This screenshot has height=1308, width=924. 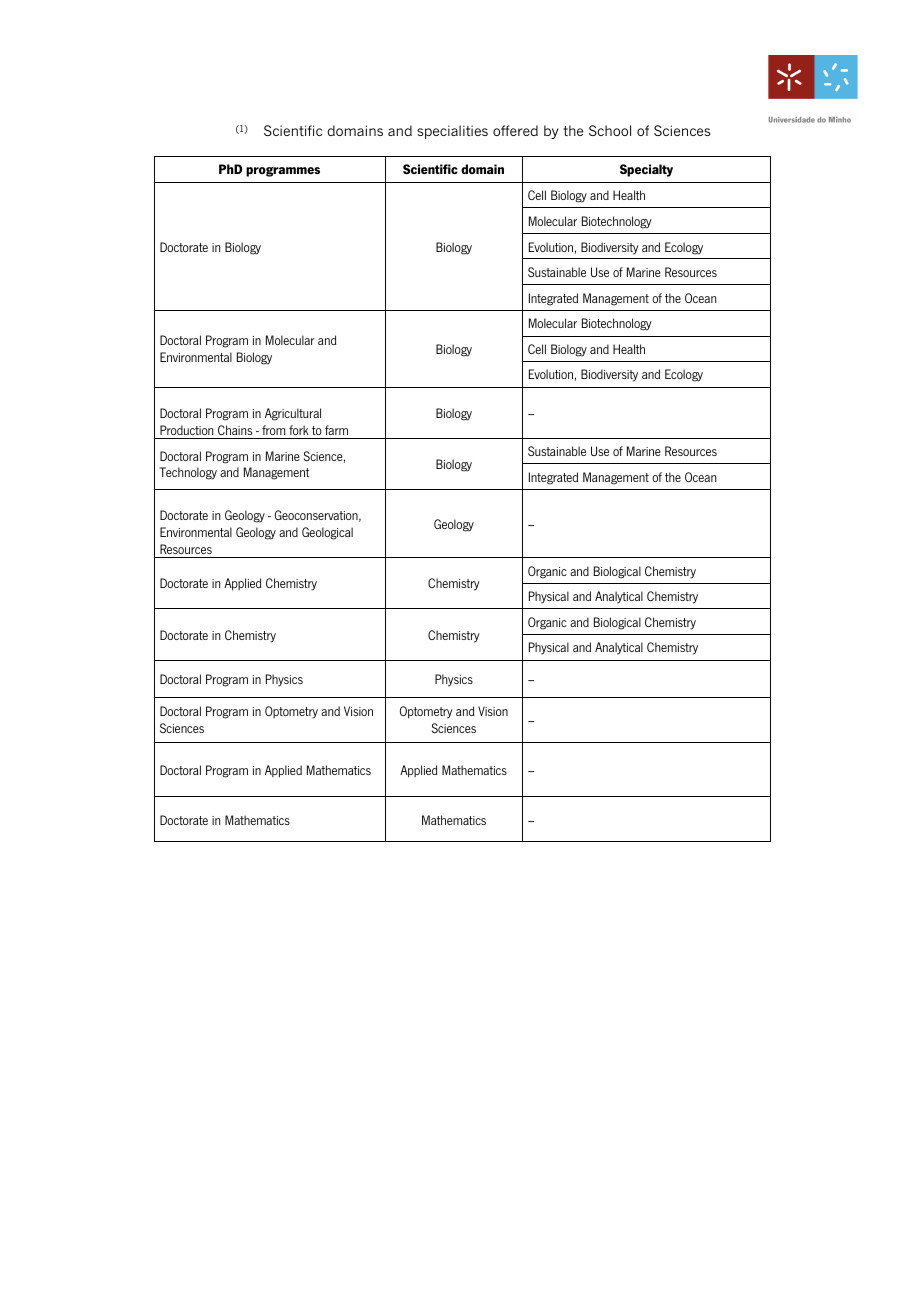 What do you see at coordinates (273, 430) in the screenshot?
I see `from` at bounding box center [273, 430].
